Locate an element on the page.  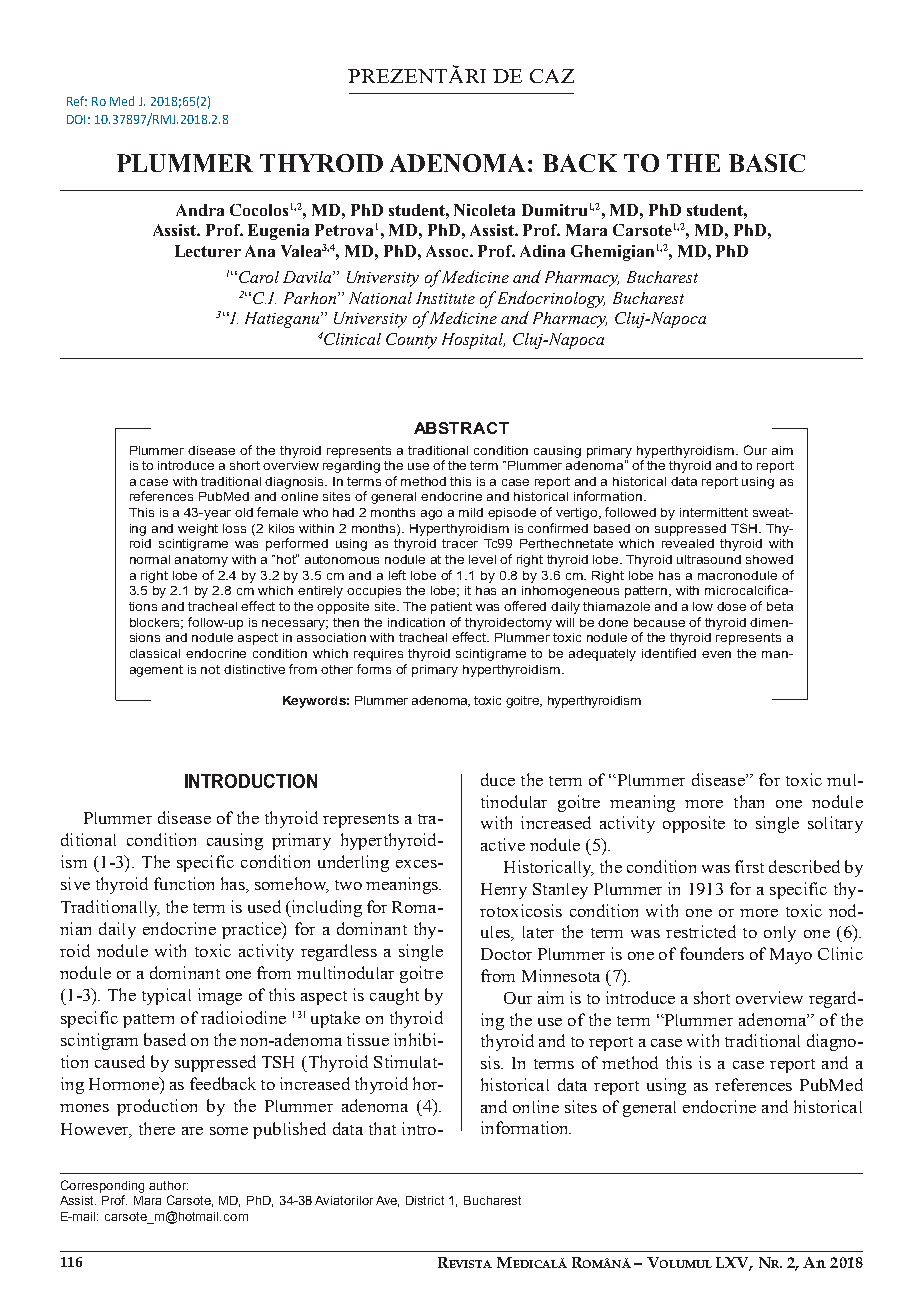
BASIC is located at coordinates (767, 163).
